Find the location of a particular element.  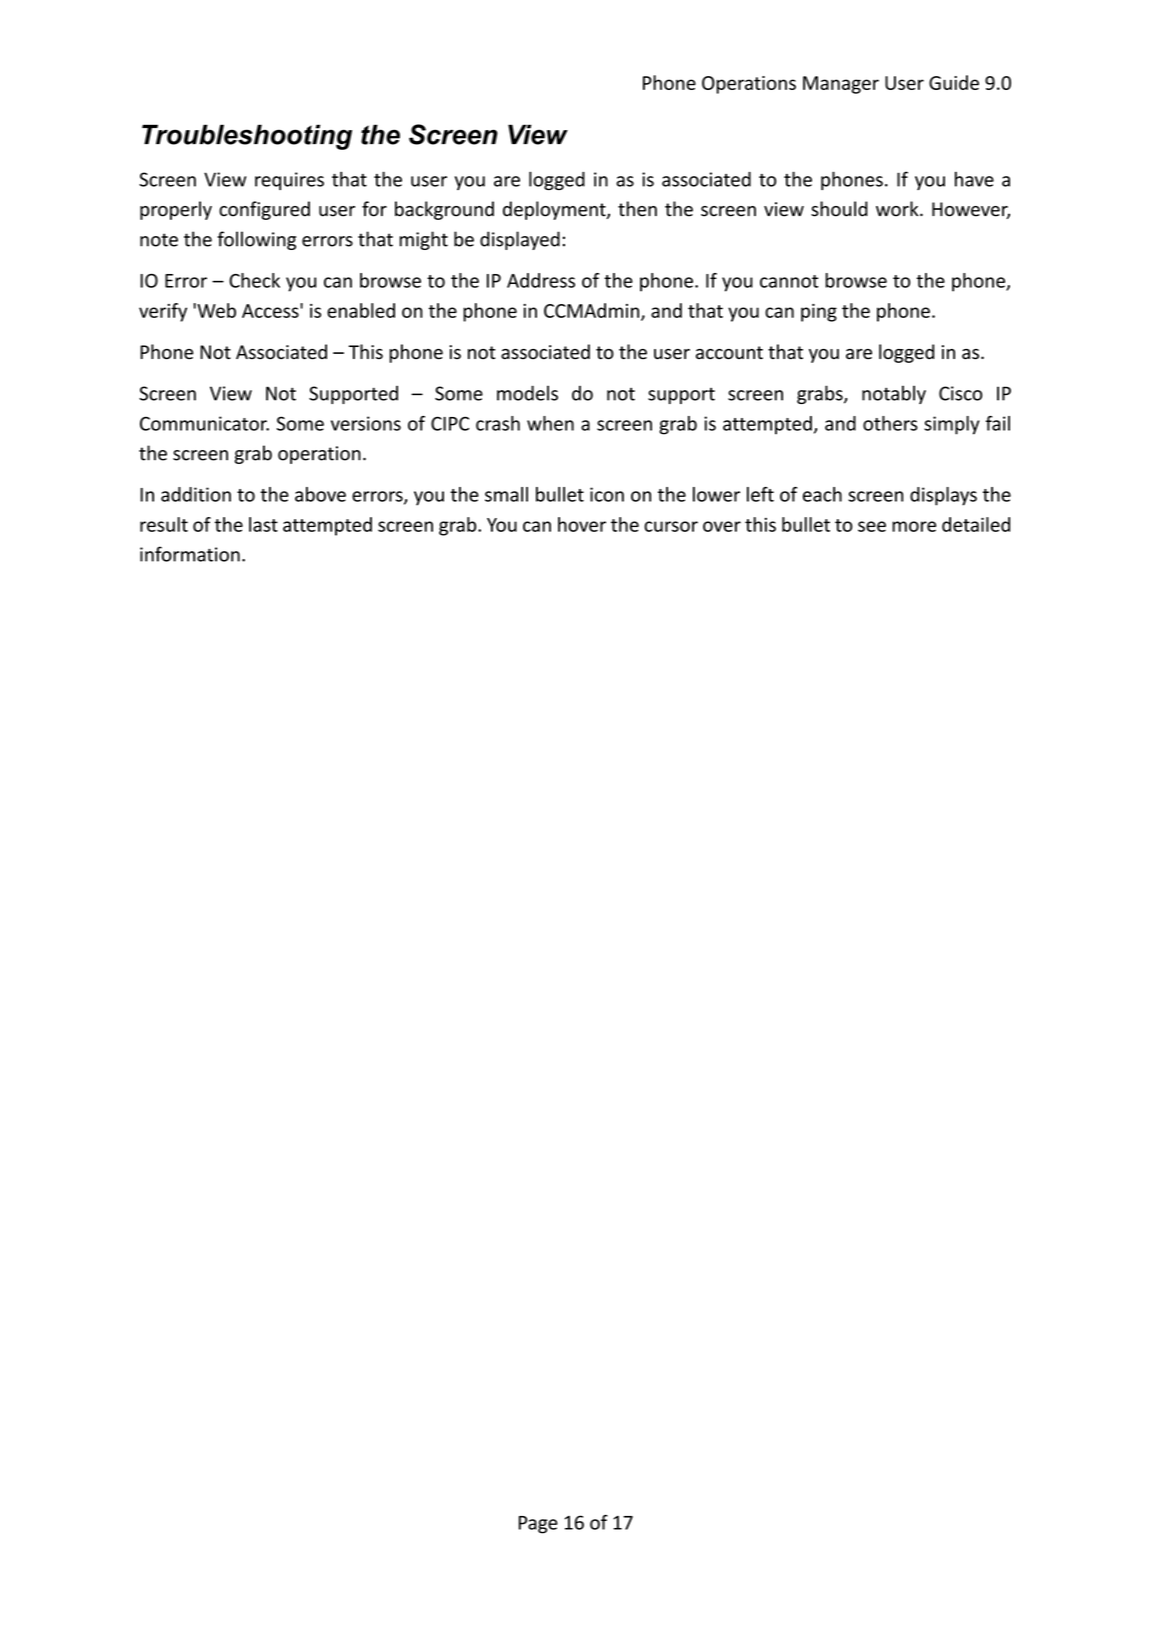

cursor is located at coordinates (671, 526).
